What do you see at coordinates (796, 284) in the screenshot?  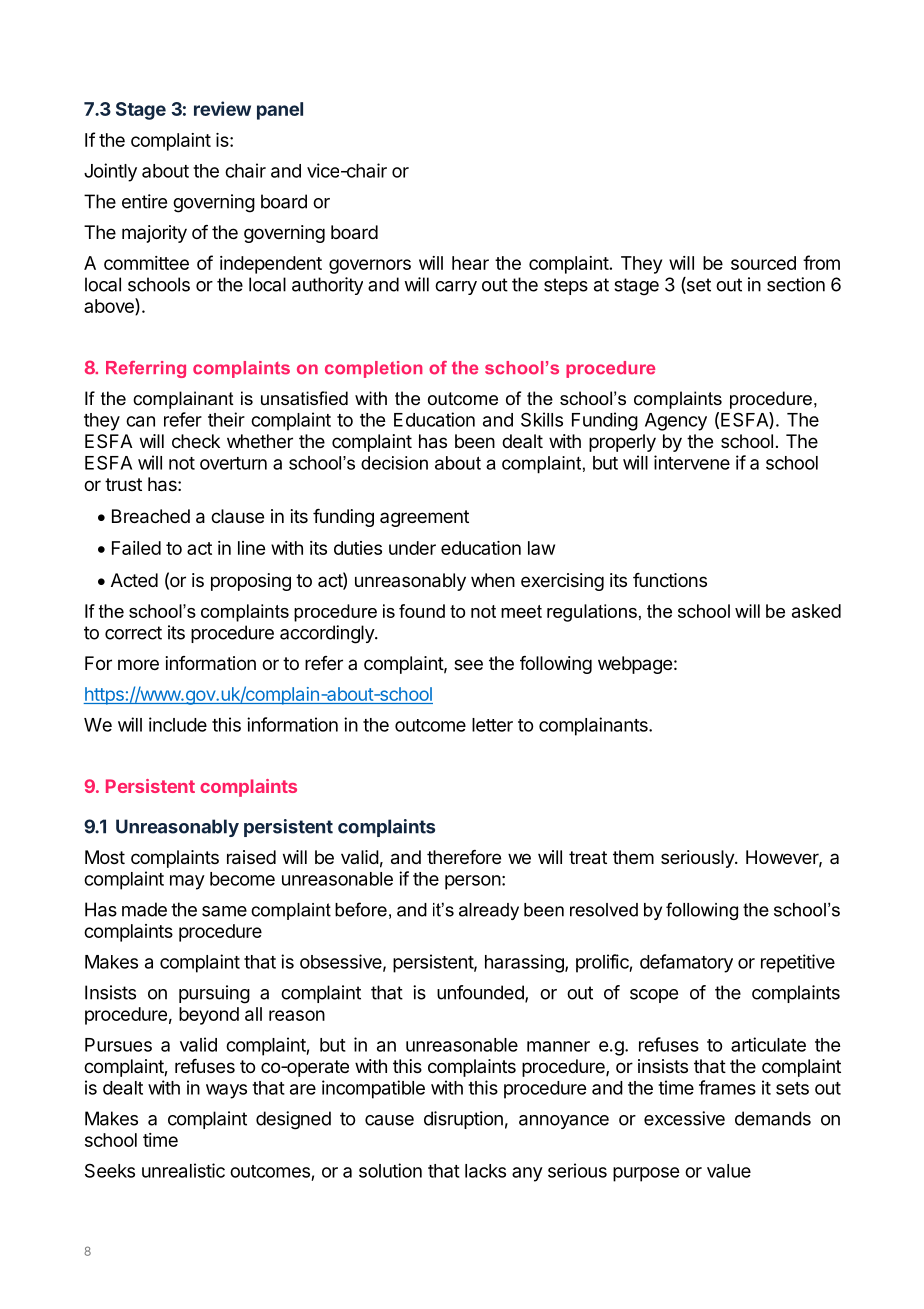 I see `section` at bounding box center [796, 284].
